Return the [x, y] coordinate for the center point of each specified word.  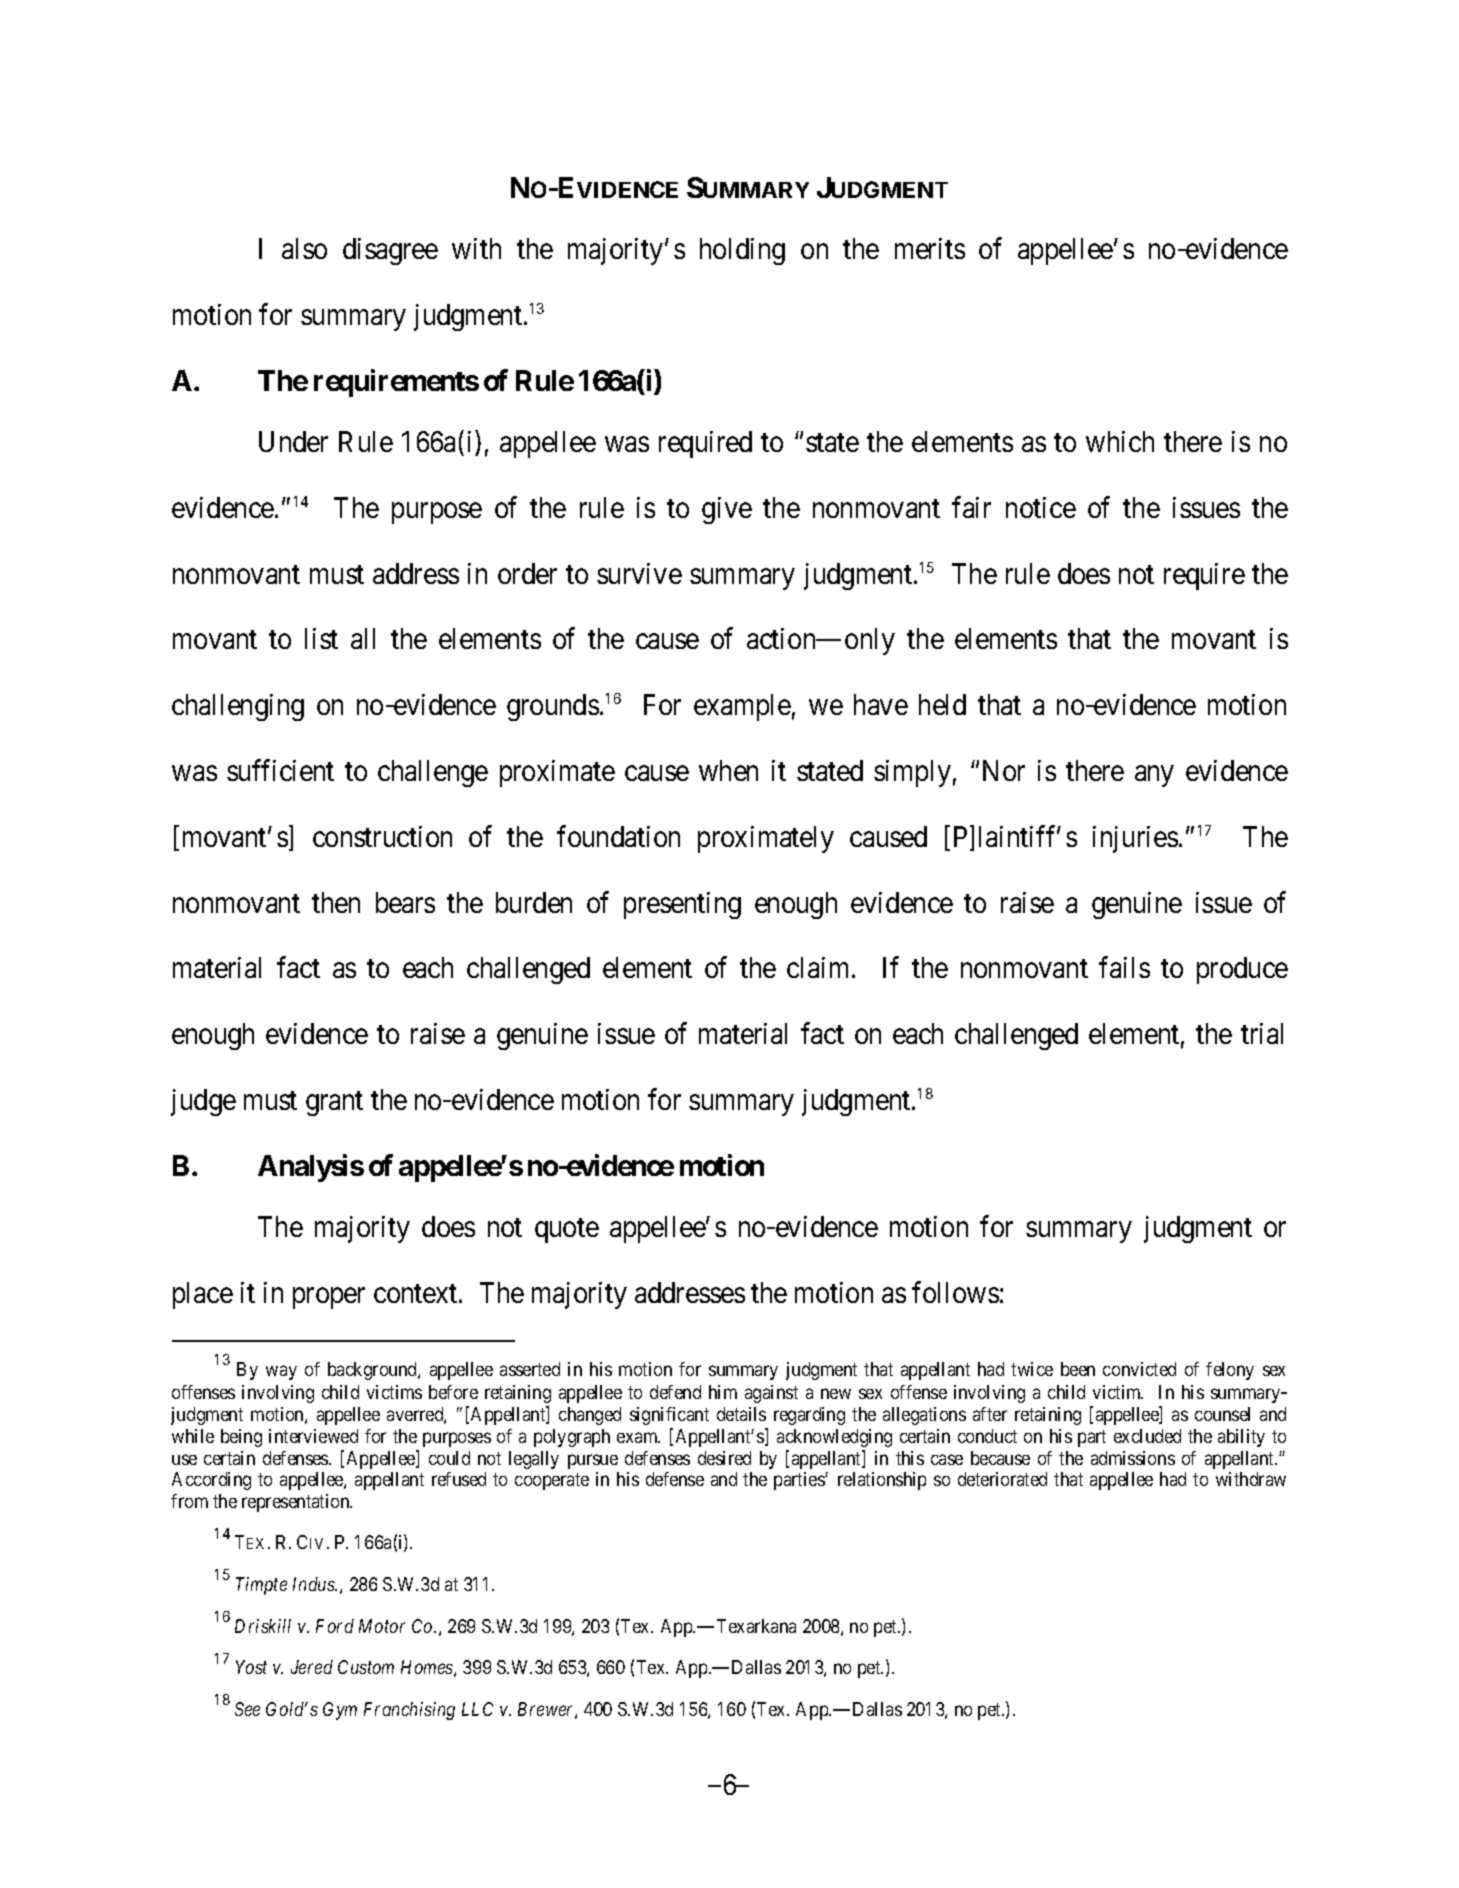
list [321, 638]
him [723, 1392]
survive [639, 573]
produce [1242, 970]
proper [329, 1298]
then [336, 902]
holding [742, 251]
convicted [1139, 1369]
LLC [477, 1709]
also [304, 248]
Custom [366, 1667]
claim [820, 967]
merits [930, 248]
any [1154, 776]
